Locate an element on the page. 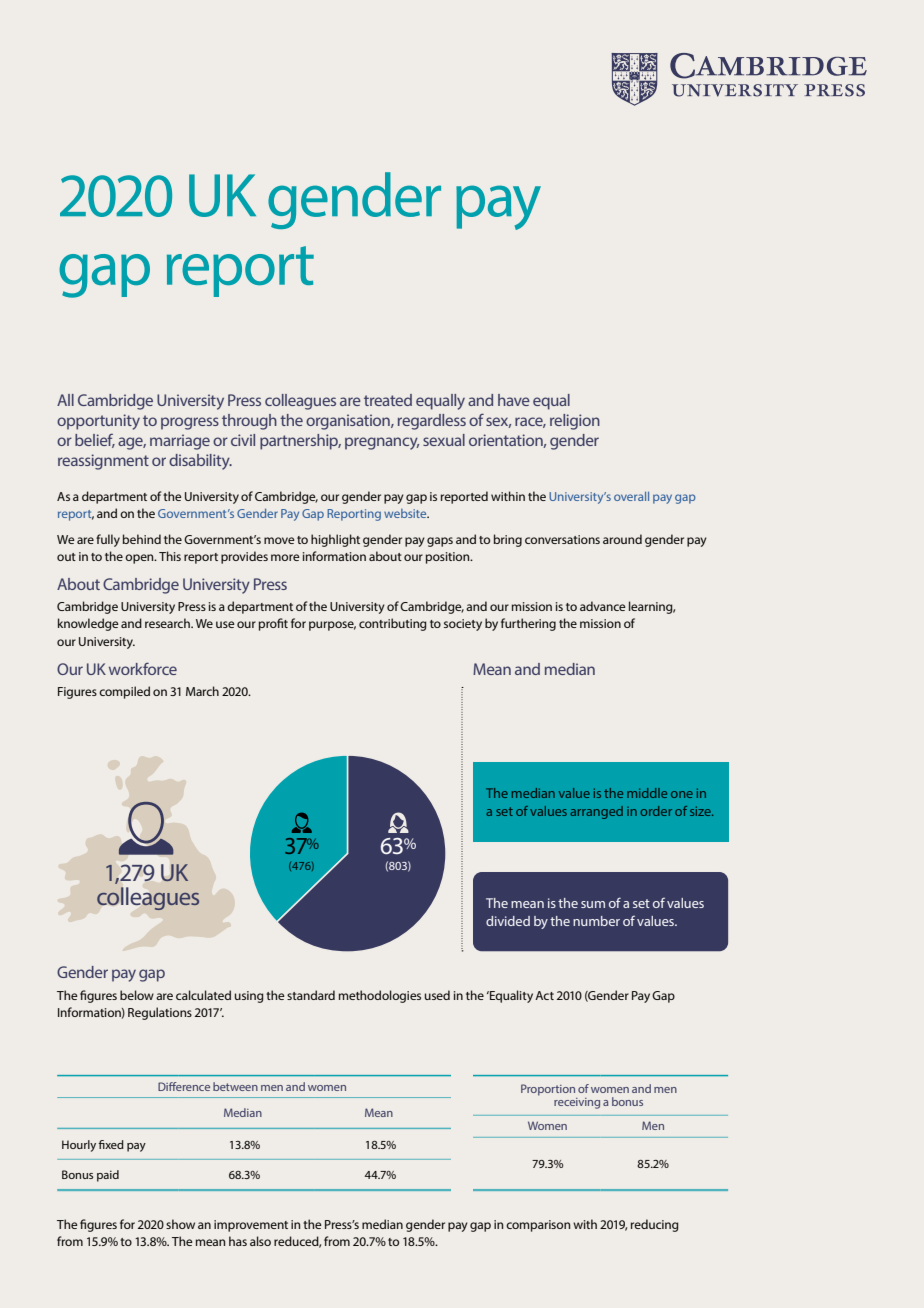 Image resolution: width=924 pixels, height=1308 pixels. pregnancy is located at coordinates (382, 443).
